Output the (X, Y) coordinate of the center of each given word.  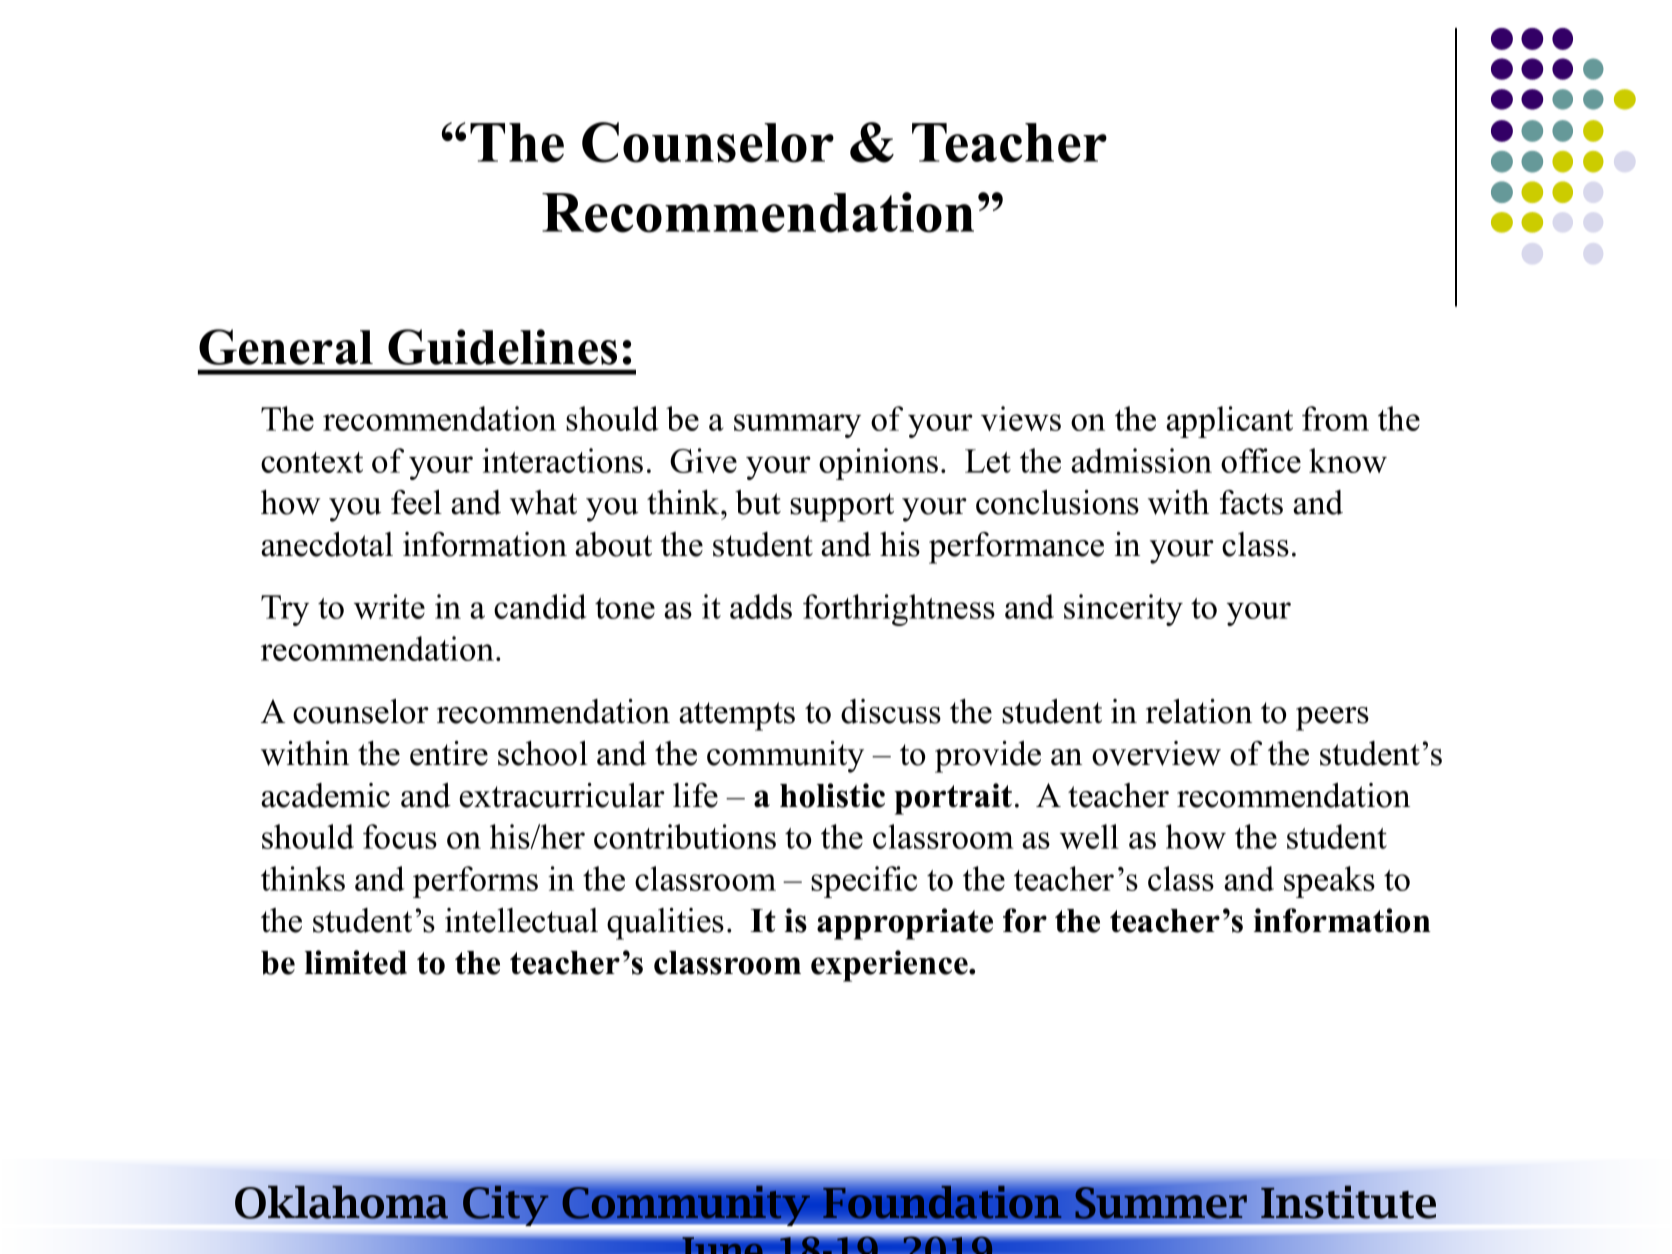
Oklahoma (341, 1202)
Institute (1348, 1202)
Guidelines (502, 347)
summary (797, 426)
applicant (1229, 422)
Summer (1161, 1203)
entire (449, 753)
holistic (832, 795)
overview (1156, 753)
